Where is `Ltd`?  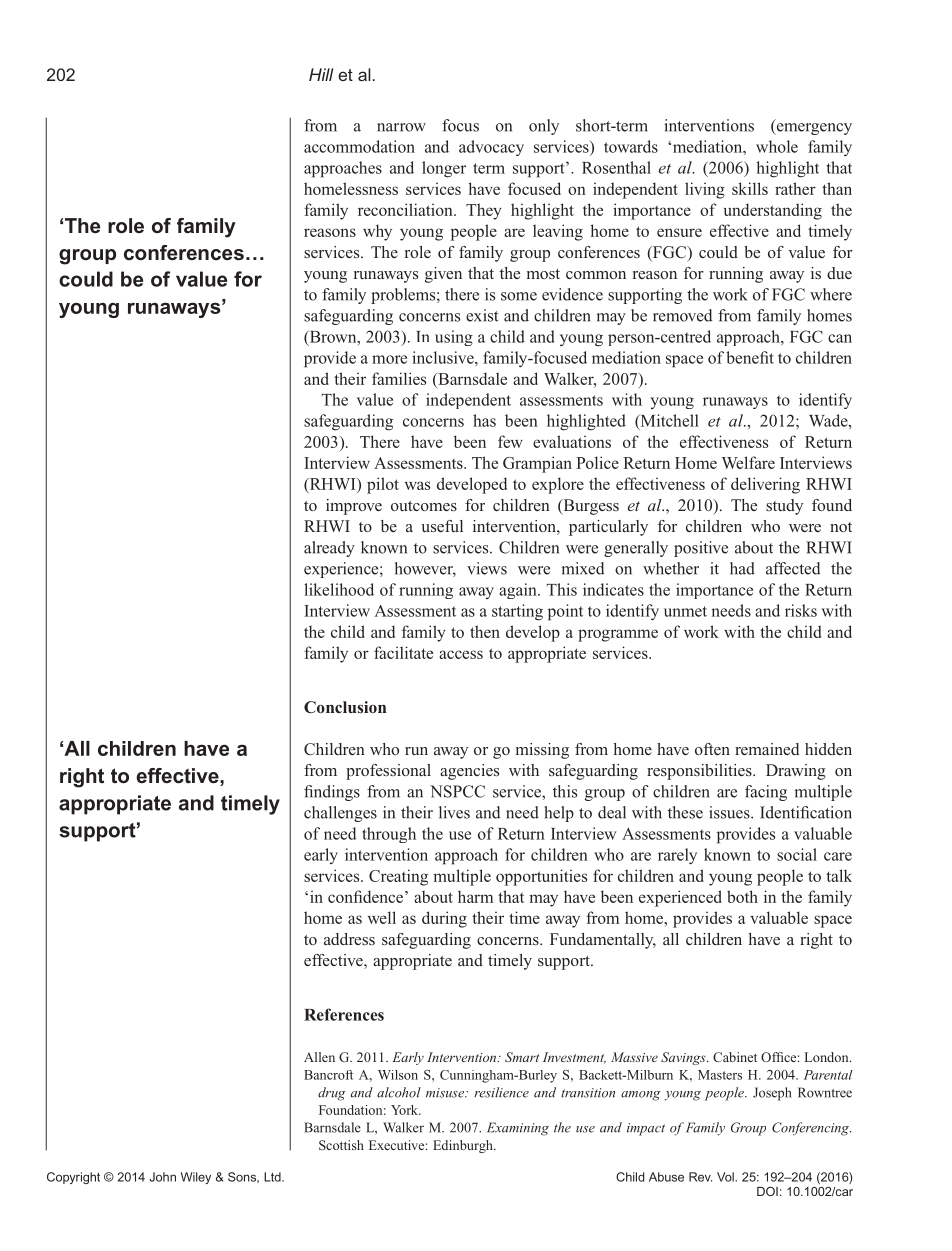
Ltd is located at coordinates (273, 1177).
